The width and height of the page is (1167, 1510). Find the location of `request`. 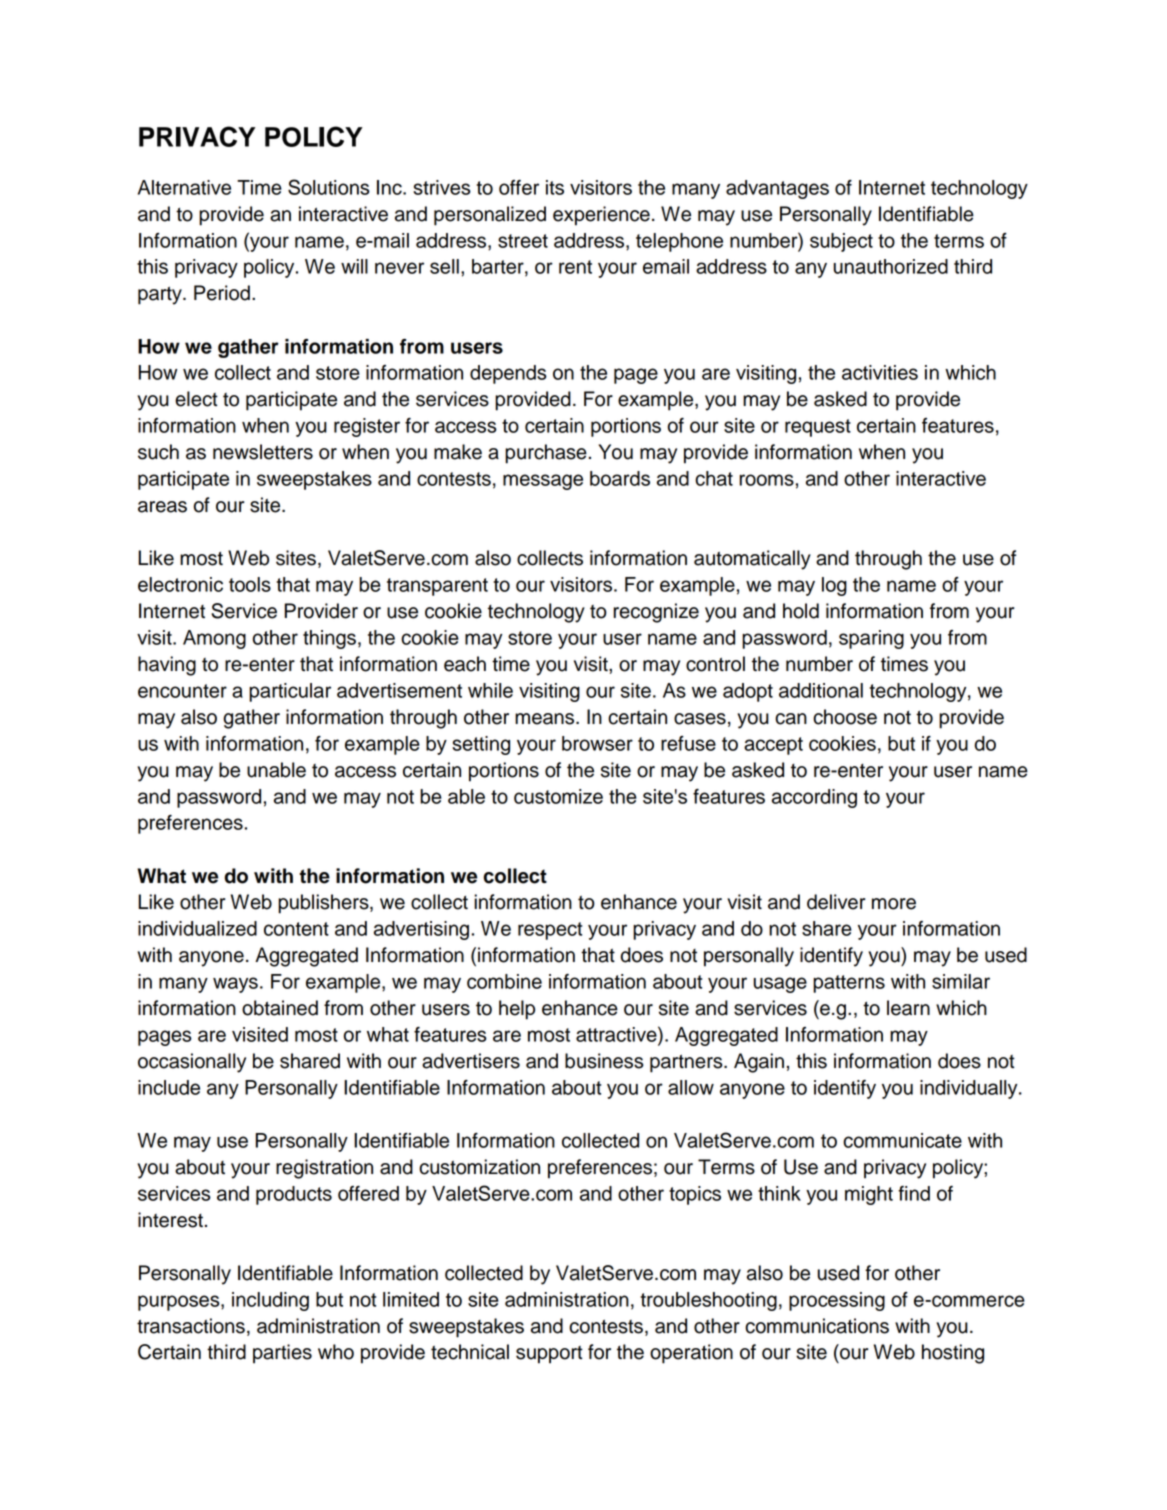

request is located at coordinates (818, 428).
